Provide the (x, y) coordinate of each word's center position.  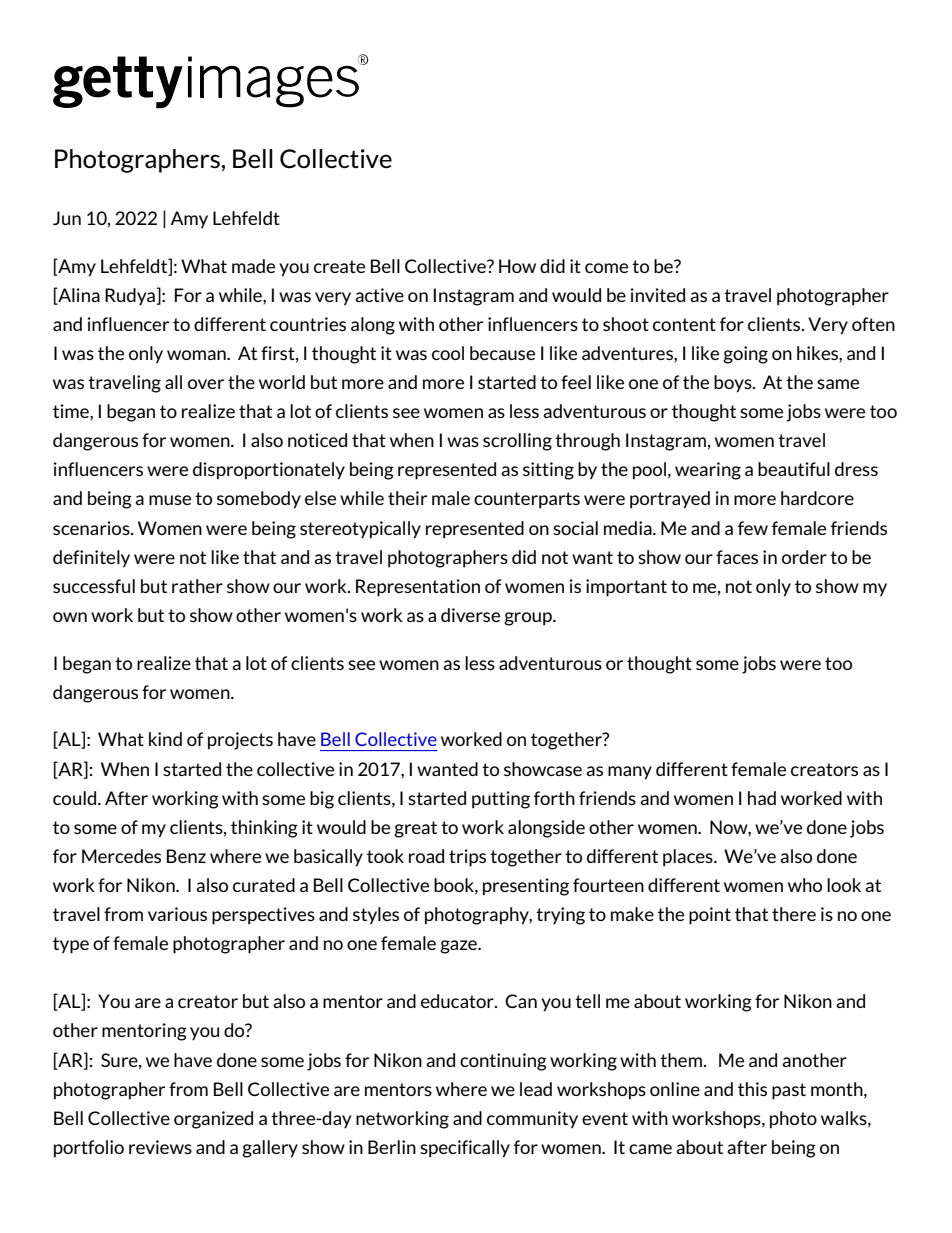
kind (165, 739)
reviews (160, 1147)
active (379, 295)
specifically (465, 1149)
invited (657, 295)
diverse (470, 615)
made (253, 266)
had (762, 798)
